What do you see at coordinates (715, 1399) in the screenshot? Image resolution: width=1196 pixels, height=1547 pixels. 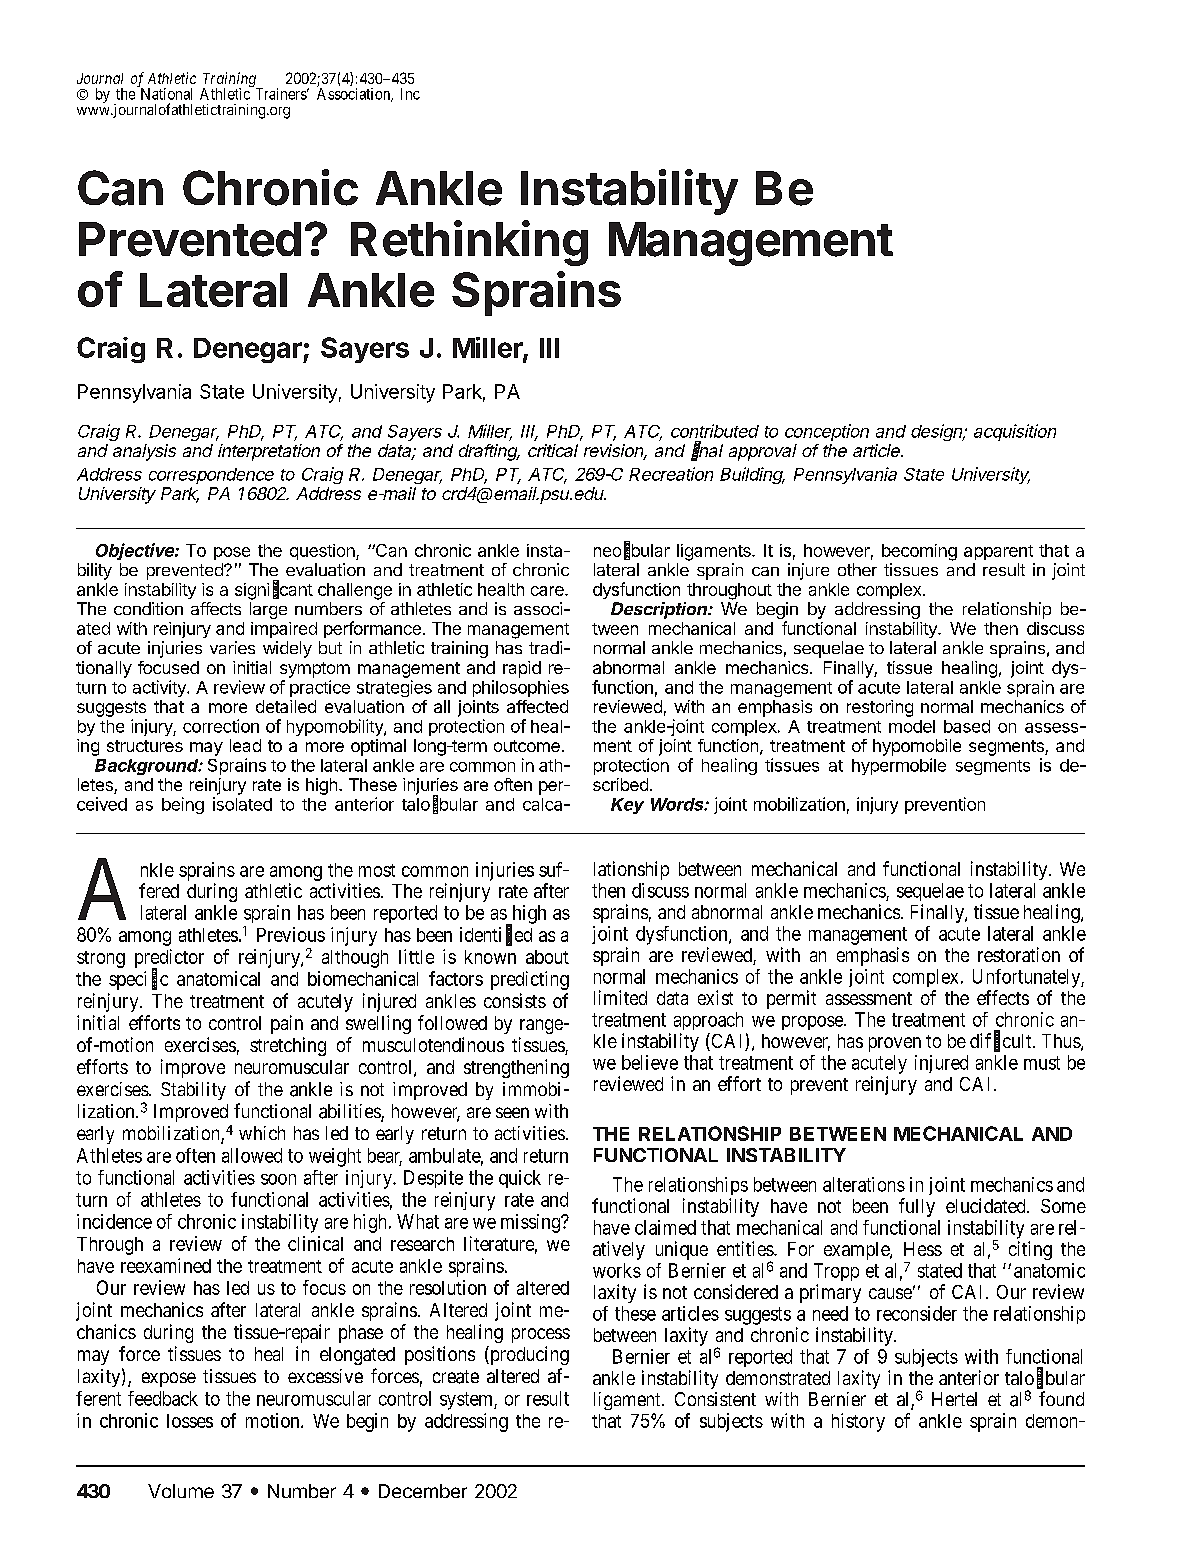 I see `Consistent` at bounding box center [715, 1399].
